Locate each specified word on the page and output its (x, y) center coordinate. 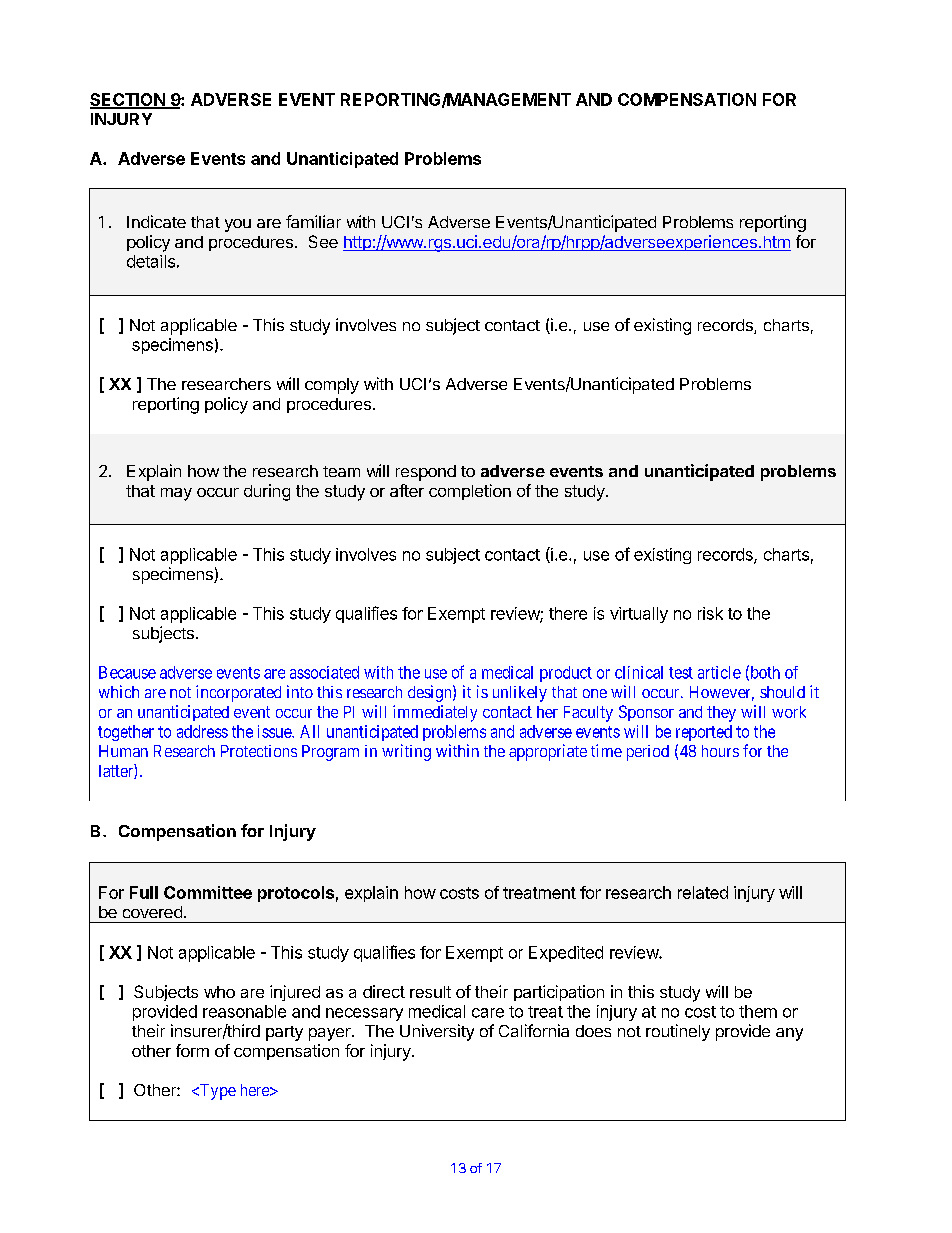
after (407, 490)
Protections (259, 751)
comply (332, 386)
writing (406, 752)
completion (470, 492)
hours (720, 751)
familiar (313, 221)
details (151, 261)
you (238, 225)
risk (710, 613)
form (192, 1050)
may (176, 494)
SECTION (128, 100)
